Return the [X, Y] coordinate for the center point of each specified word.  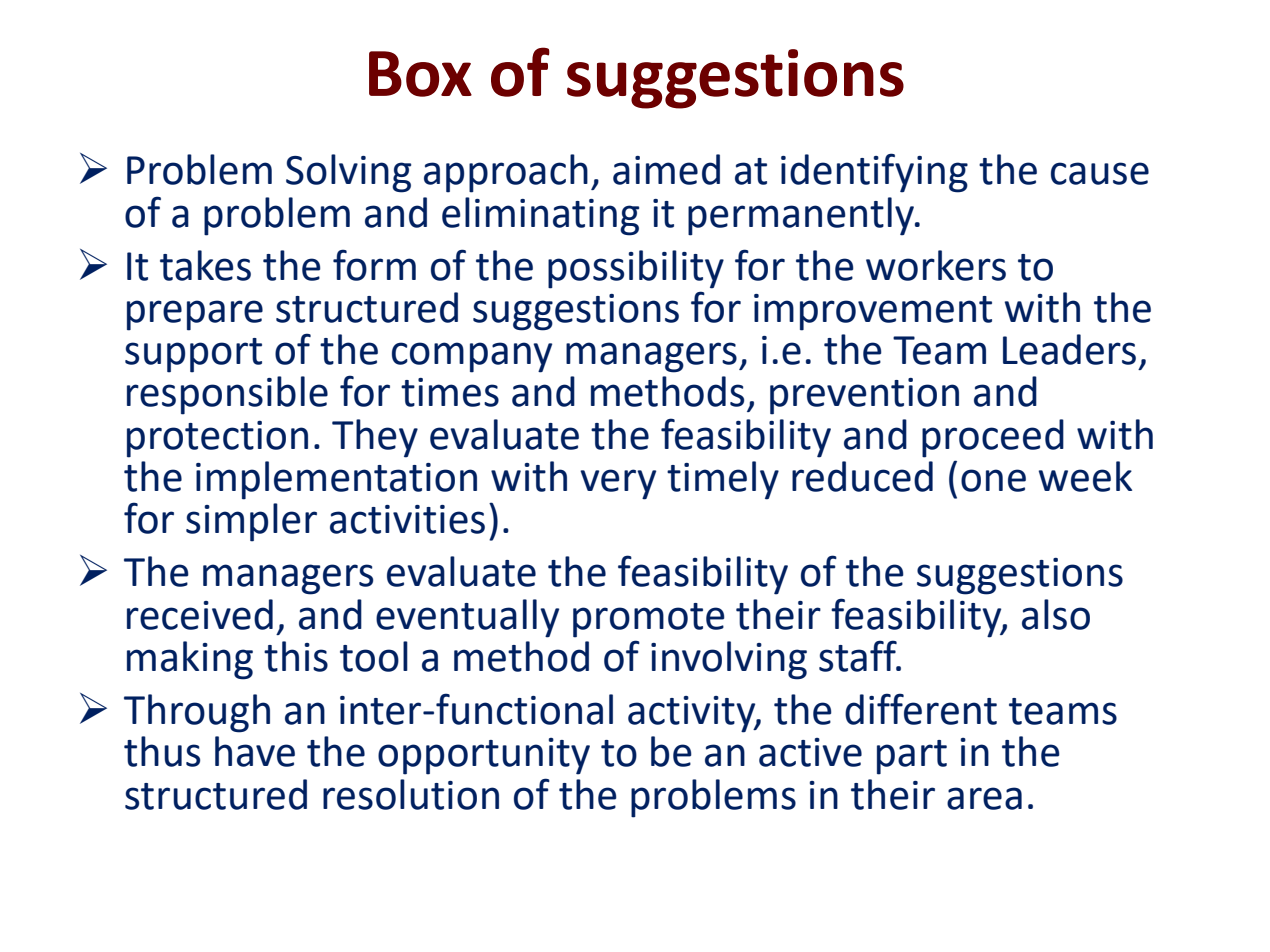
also [1056, 614]
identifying [874, 173]
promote [649, 620]
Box [420, 74]
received [200, 614]
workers [936, 265]
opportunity [484, 756]
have [255, 751]
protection [217, 439]
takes [205, 265]
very [618, 484]
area [984, 798]
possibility [636, 269]
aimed [666, 169]
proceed [993, 438]
